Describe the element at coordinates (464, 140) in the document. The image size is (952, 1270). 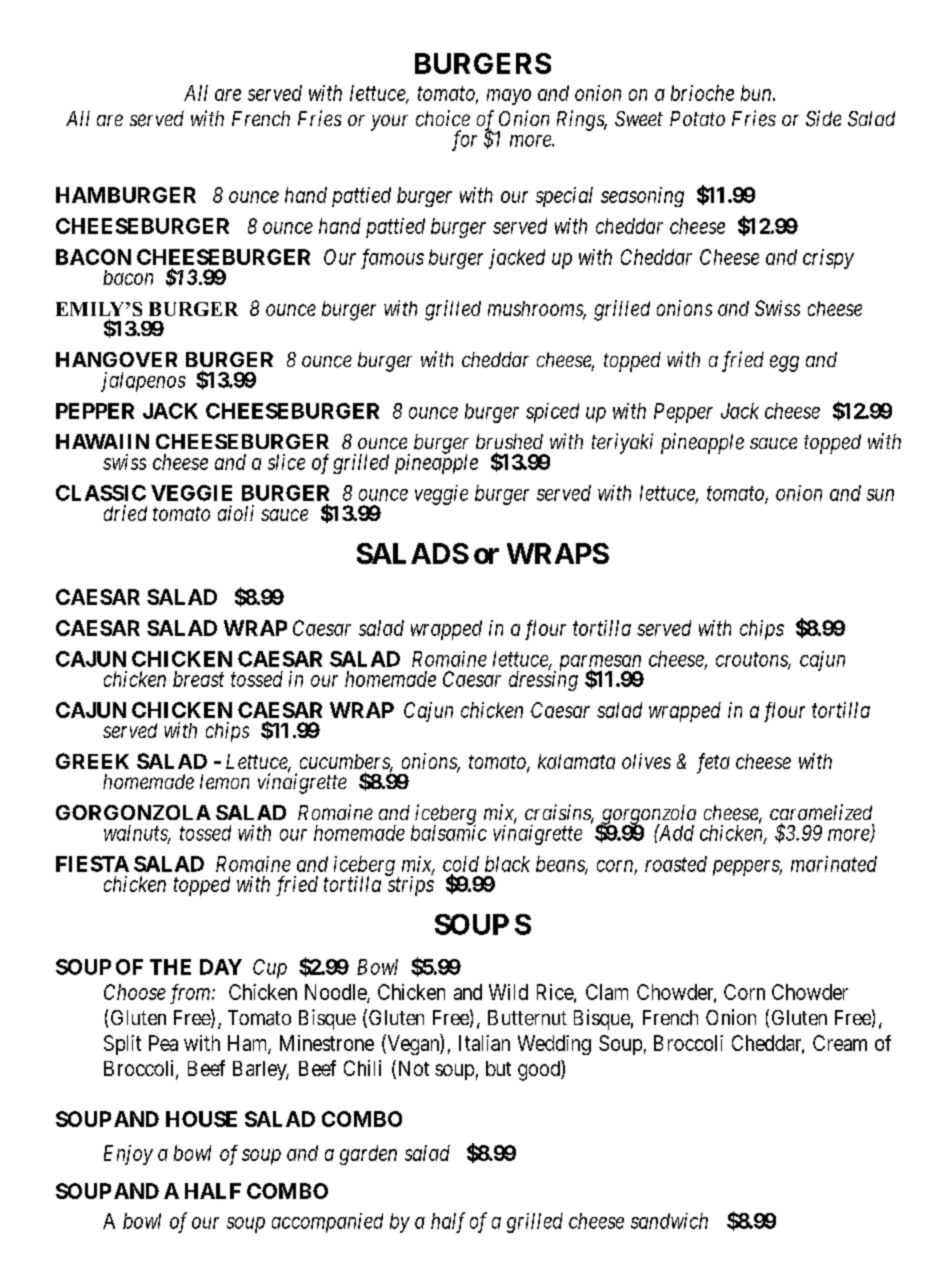
I see `for` at that location.
